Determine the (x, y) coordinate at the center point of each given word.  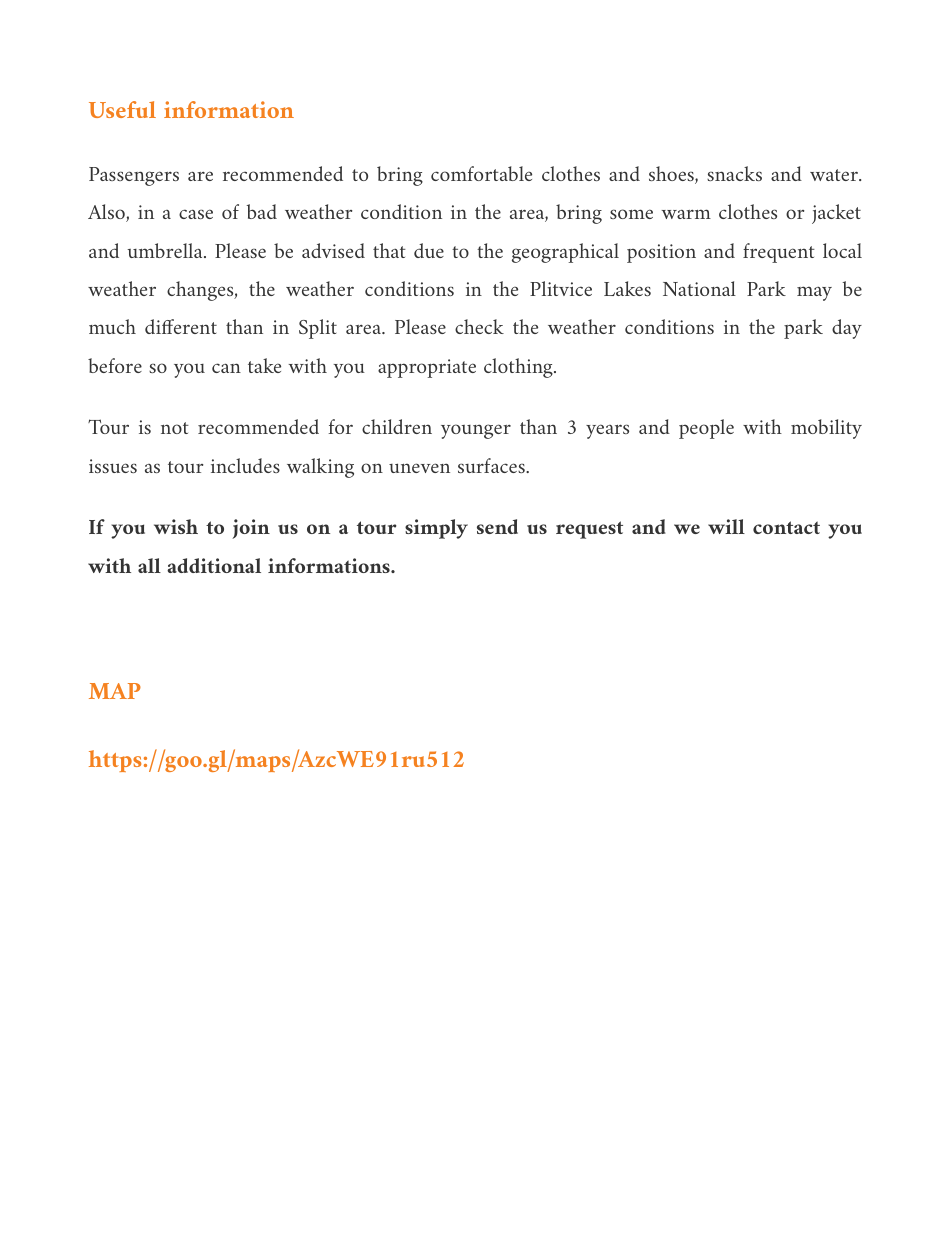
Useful (122, 109)
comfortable (481, 173)
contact (786, 527)
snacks (734, 173)
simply (436, 529)
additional (214, 565)
